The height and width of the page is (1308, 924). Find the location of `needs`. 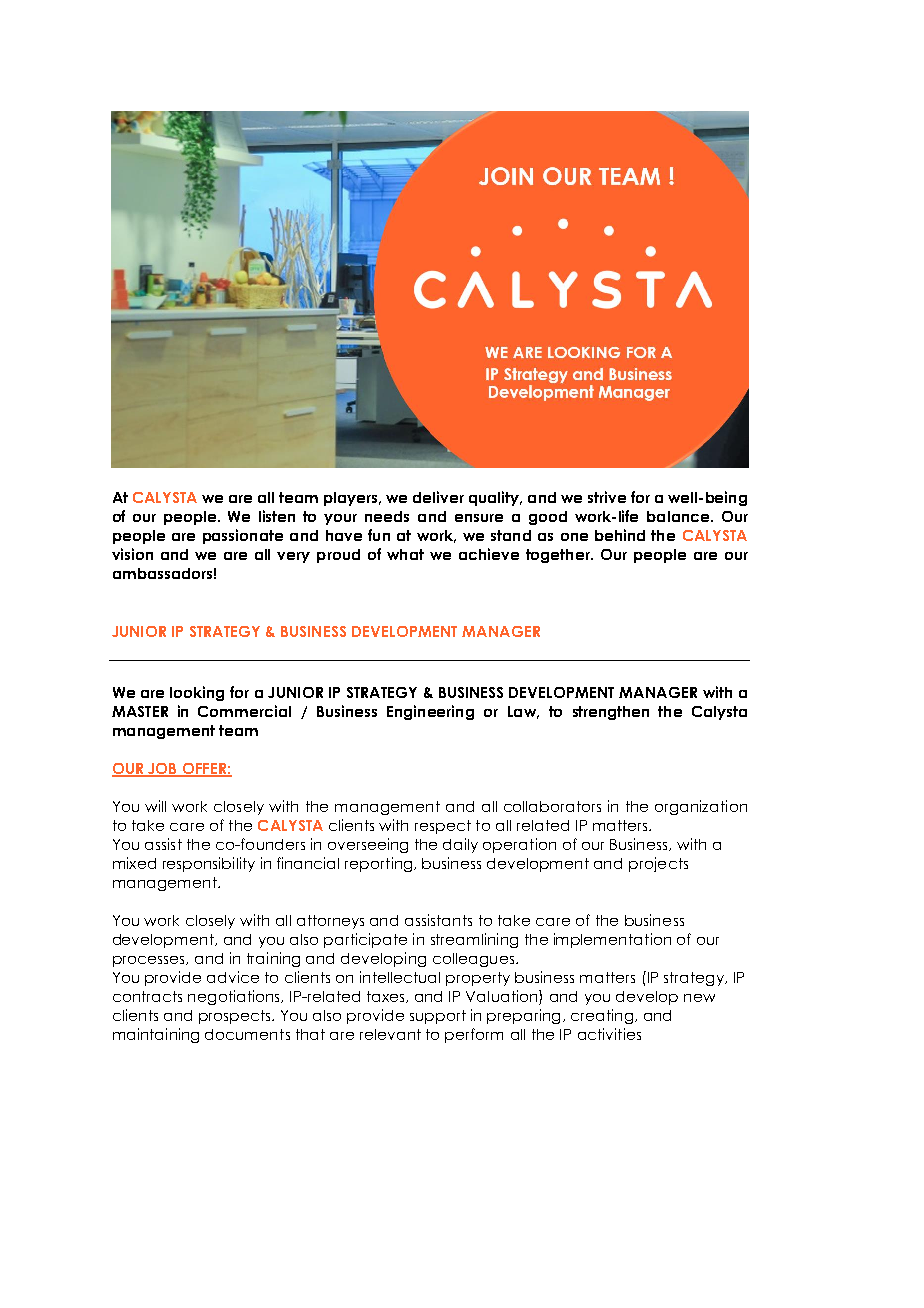

needs is located at coordinates (387, 516).
